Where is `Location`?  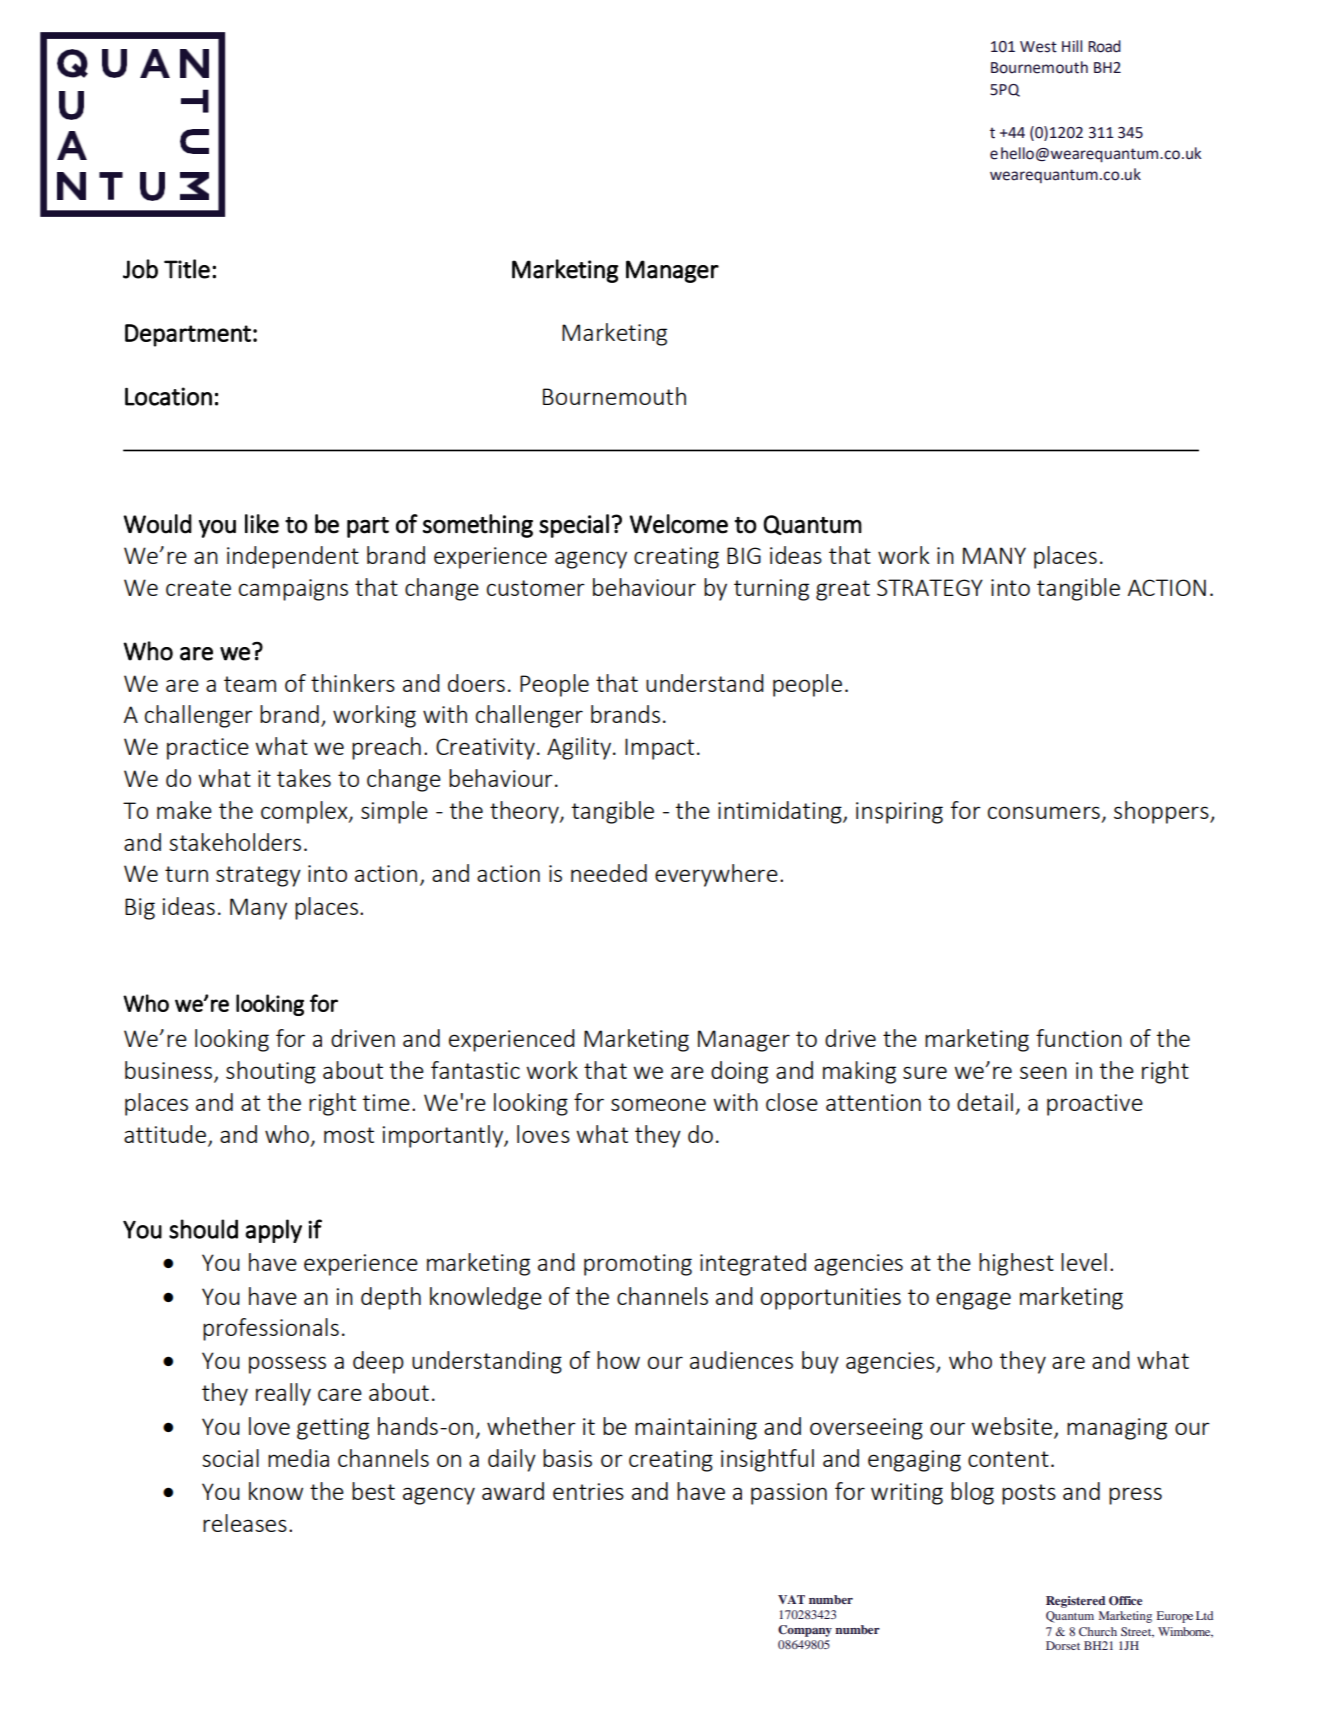
Location is located at coordinates (168, 396).
